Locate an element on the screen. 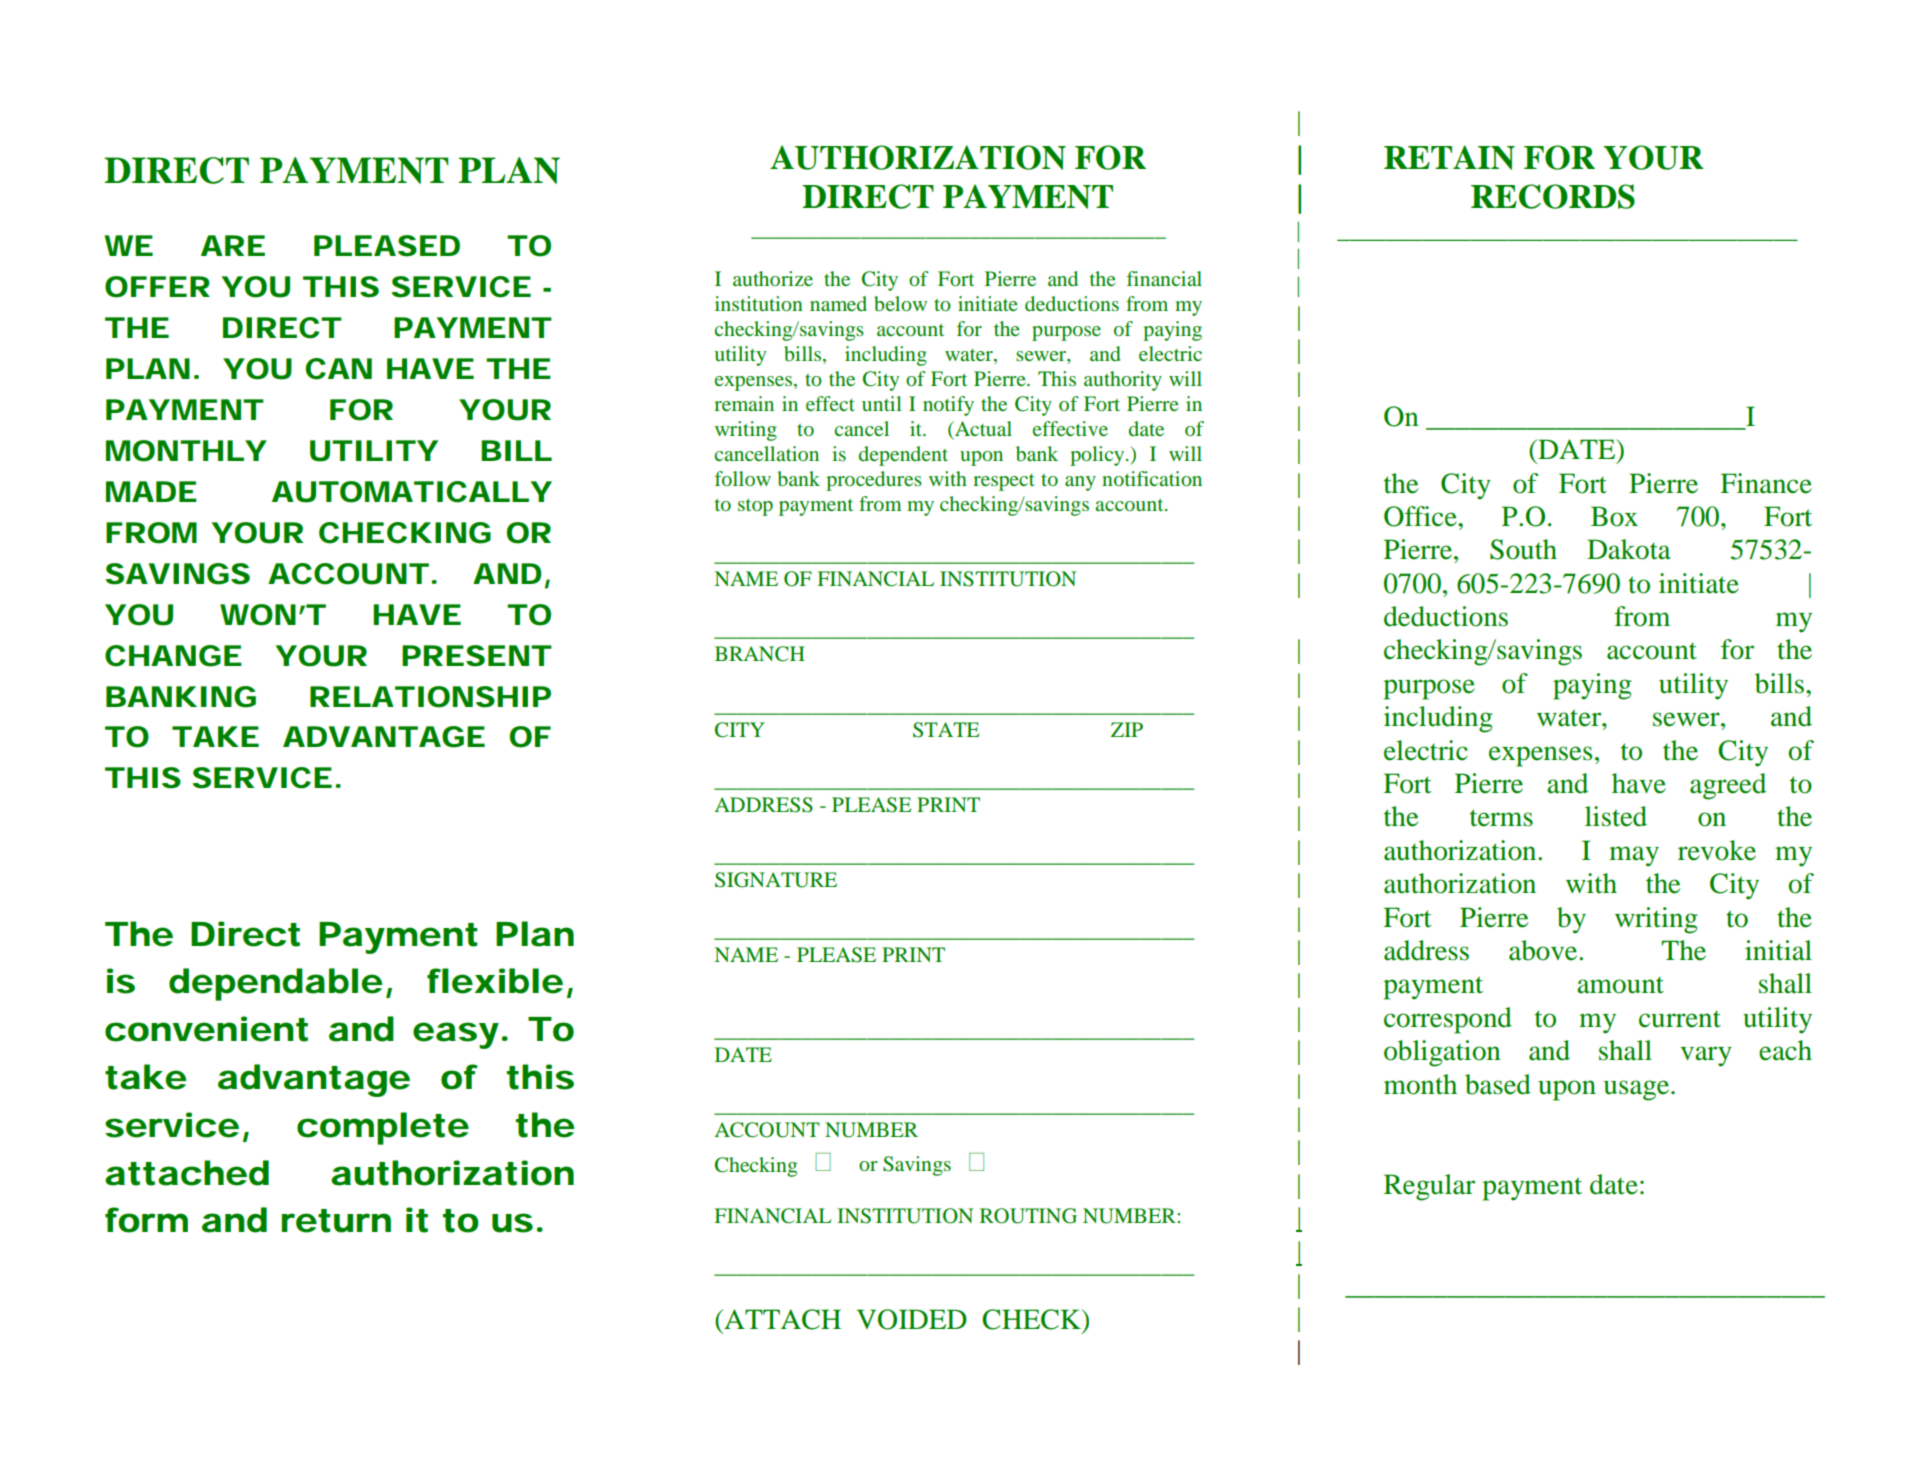 This screenshot has height=1481, width=1917. STATE is located at coordinates (946, 730).
